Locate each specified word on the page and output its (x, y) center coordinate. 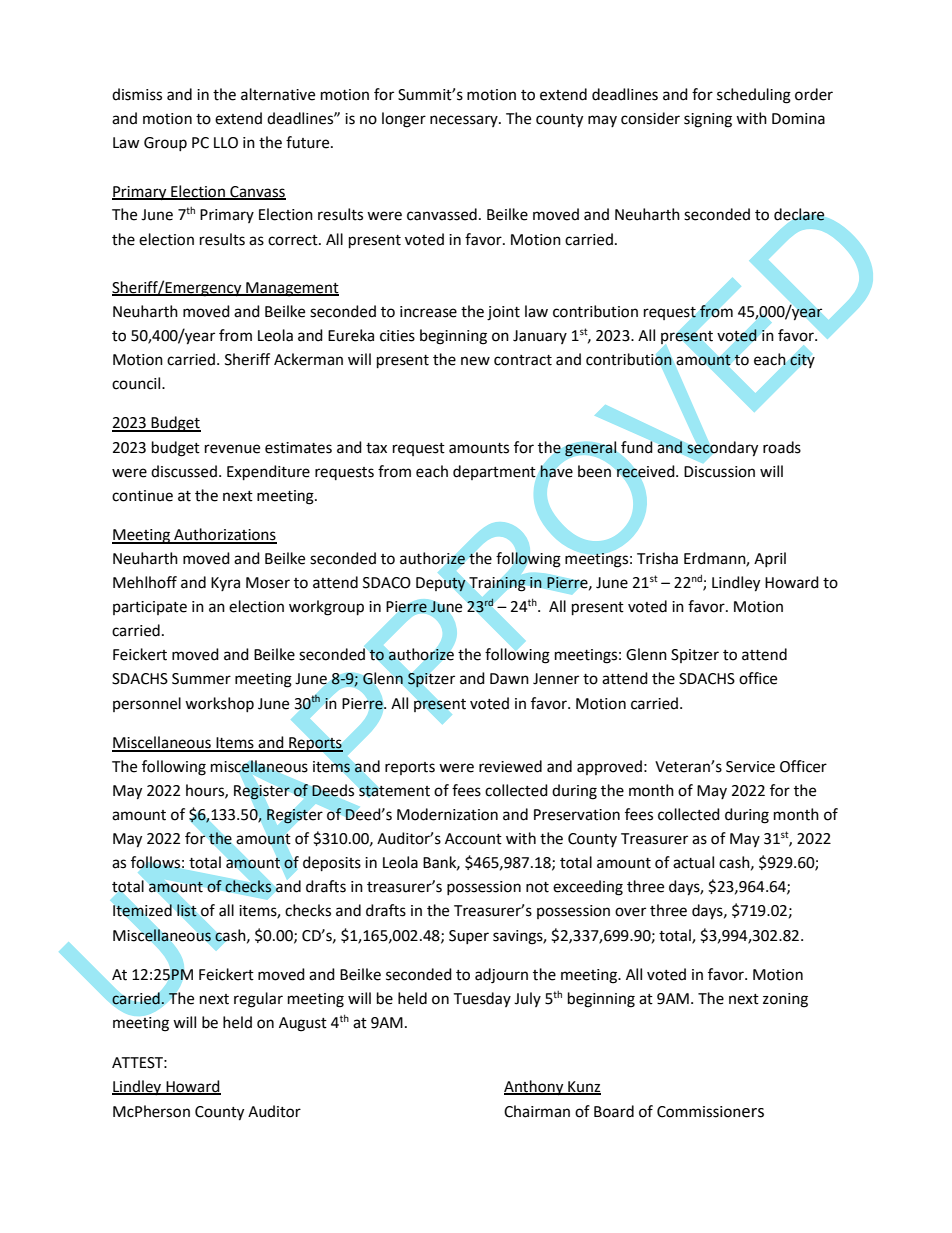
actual (693, 862)
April (770, 559)
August (303, 1024)
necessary (465, 121)
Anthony (535, 1088)
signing (708, 120)
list (187, 910)
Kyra (225, 584)
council (137, 383)
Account (473, 839)
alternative (278, 94)
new (475, 361)
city (802, 361)
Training (497, 584)
